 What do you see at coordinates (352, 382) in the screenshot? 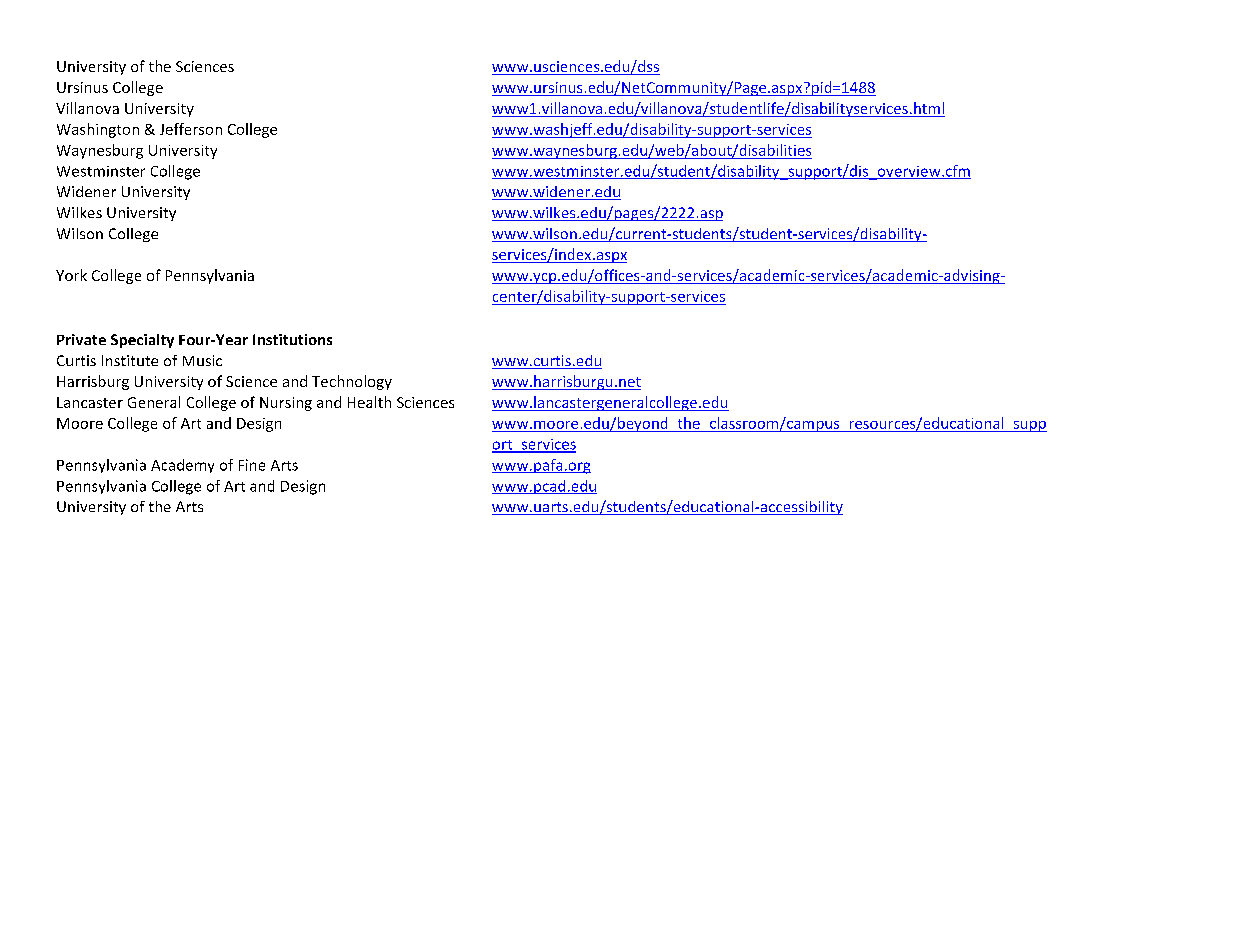
I see `Technology` at bounding box center [352, 382].
